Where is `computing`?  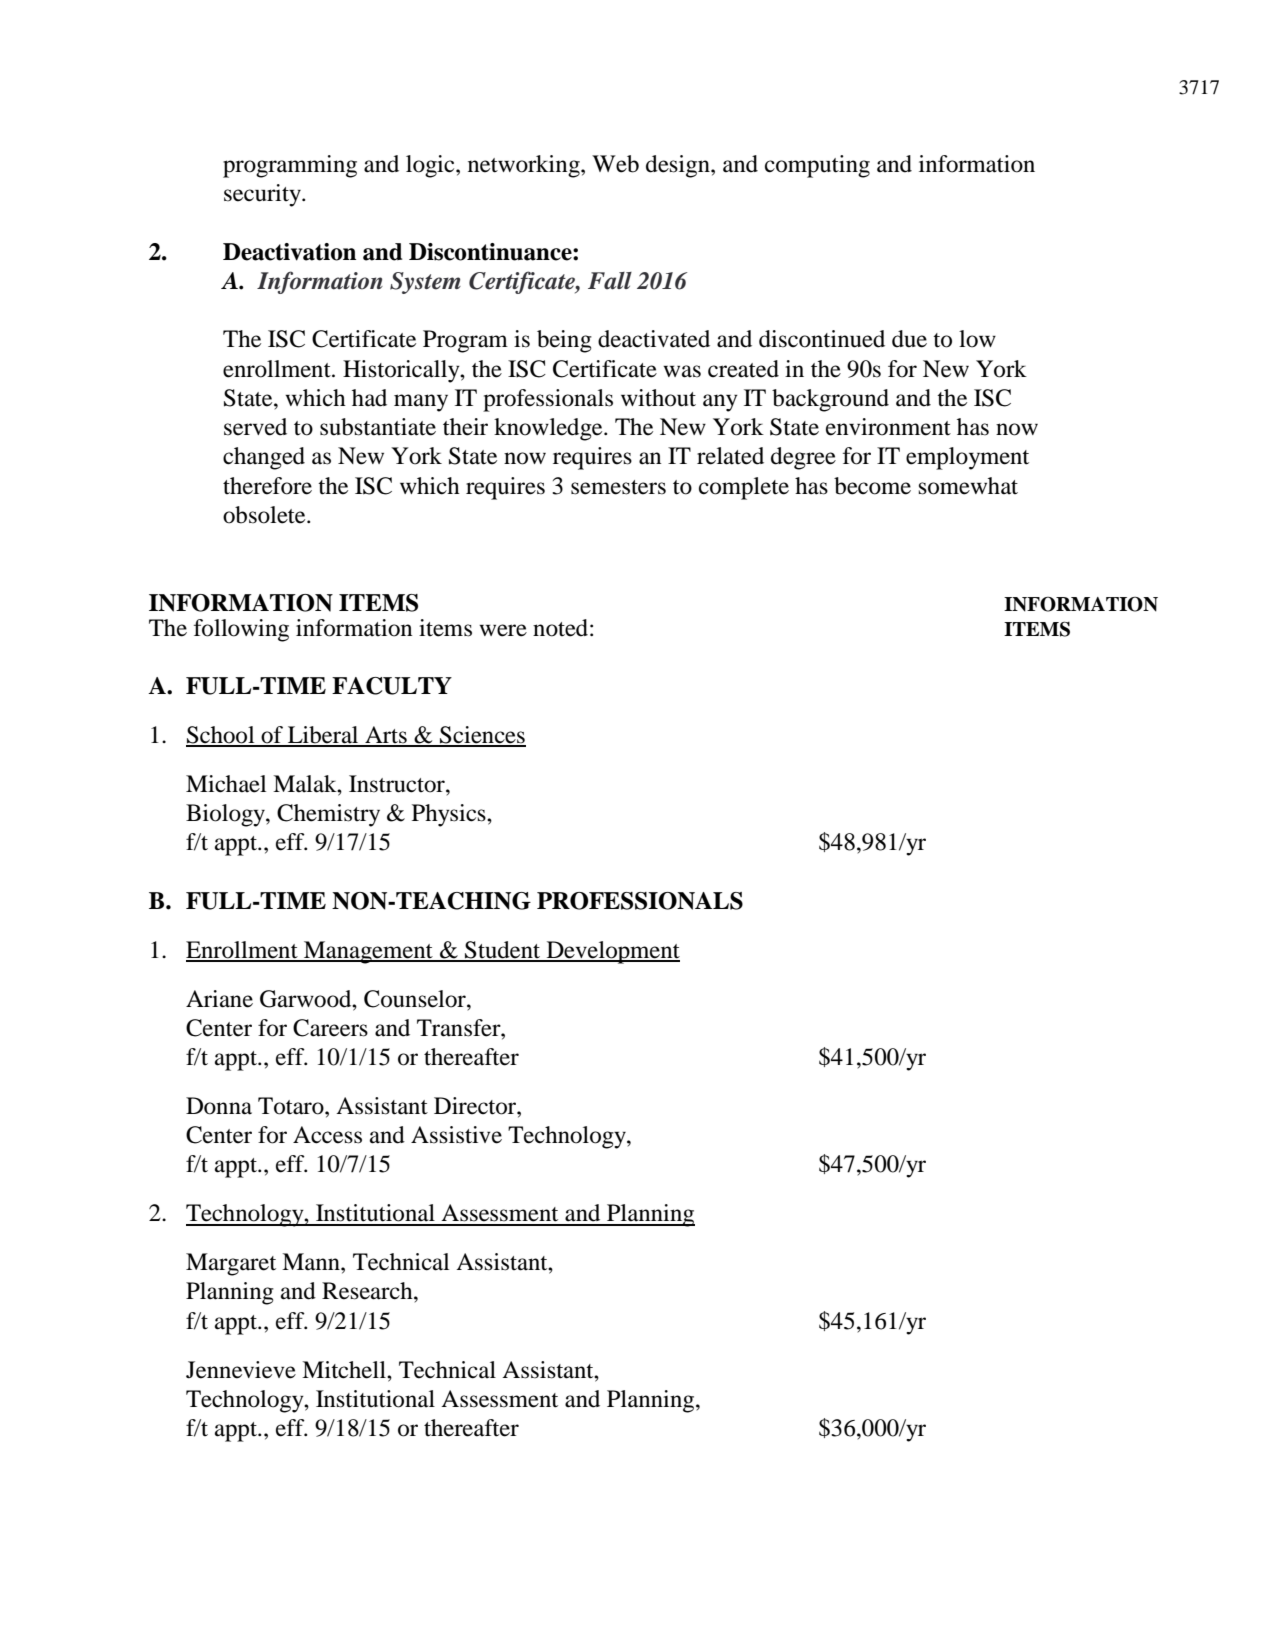 computing is located at coordinates (817, 166).
